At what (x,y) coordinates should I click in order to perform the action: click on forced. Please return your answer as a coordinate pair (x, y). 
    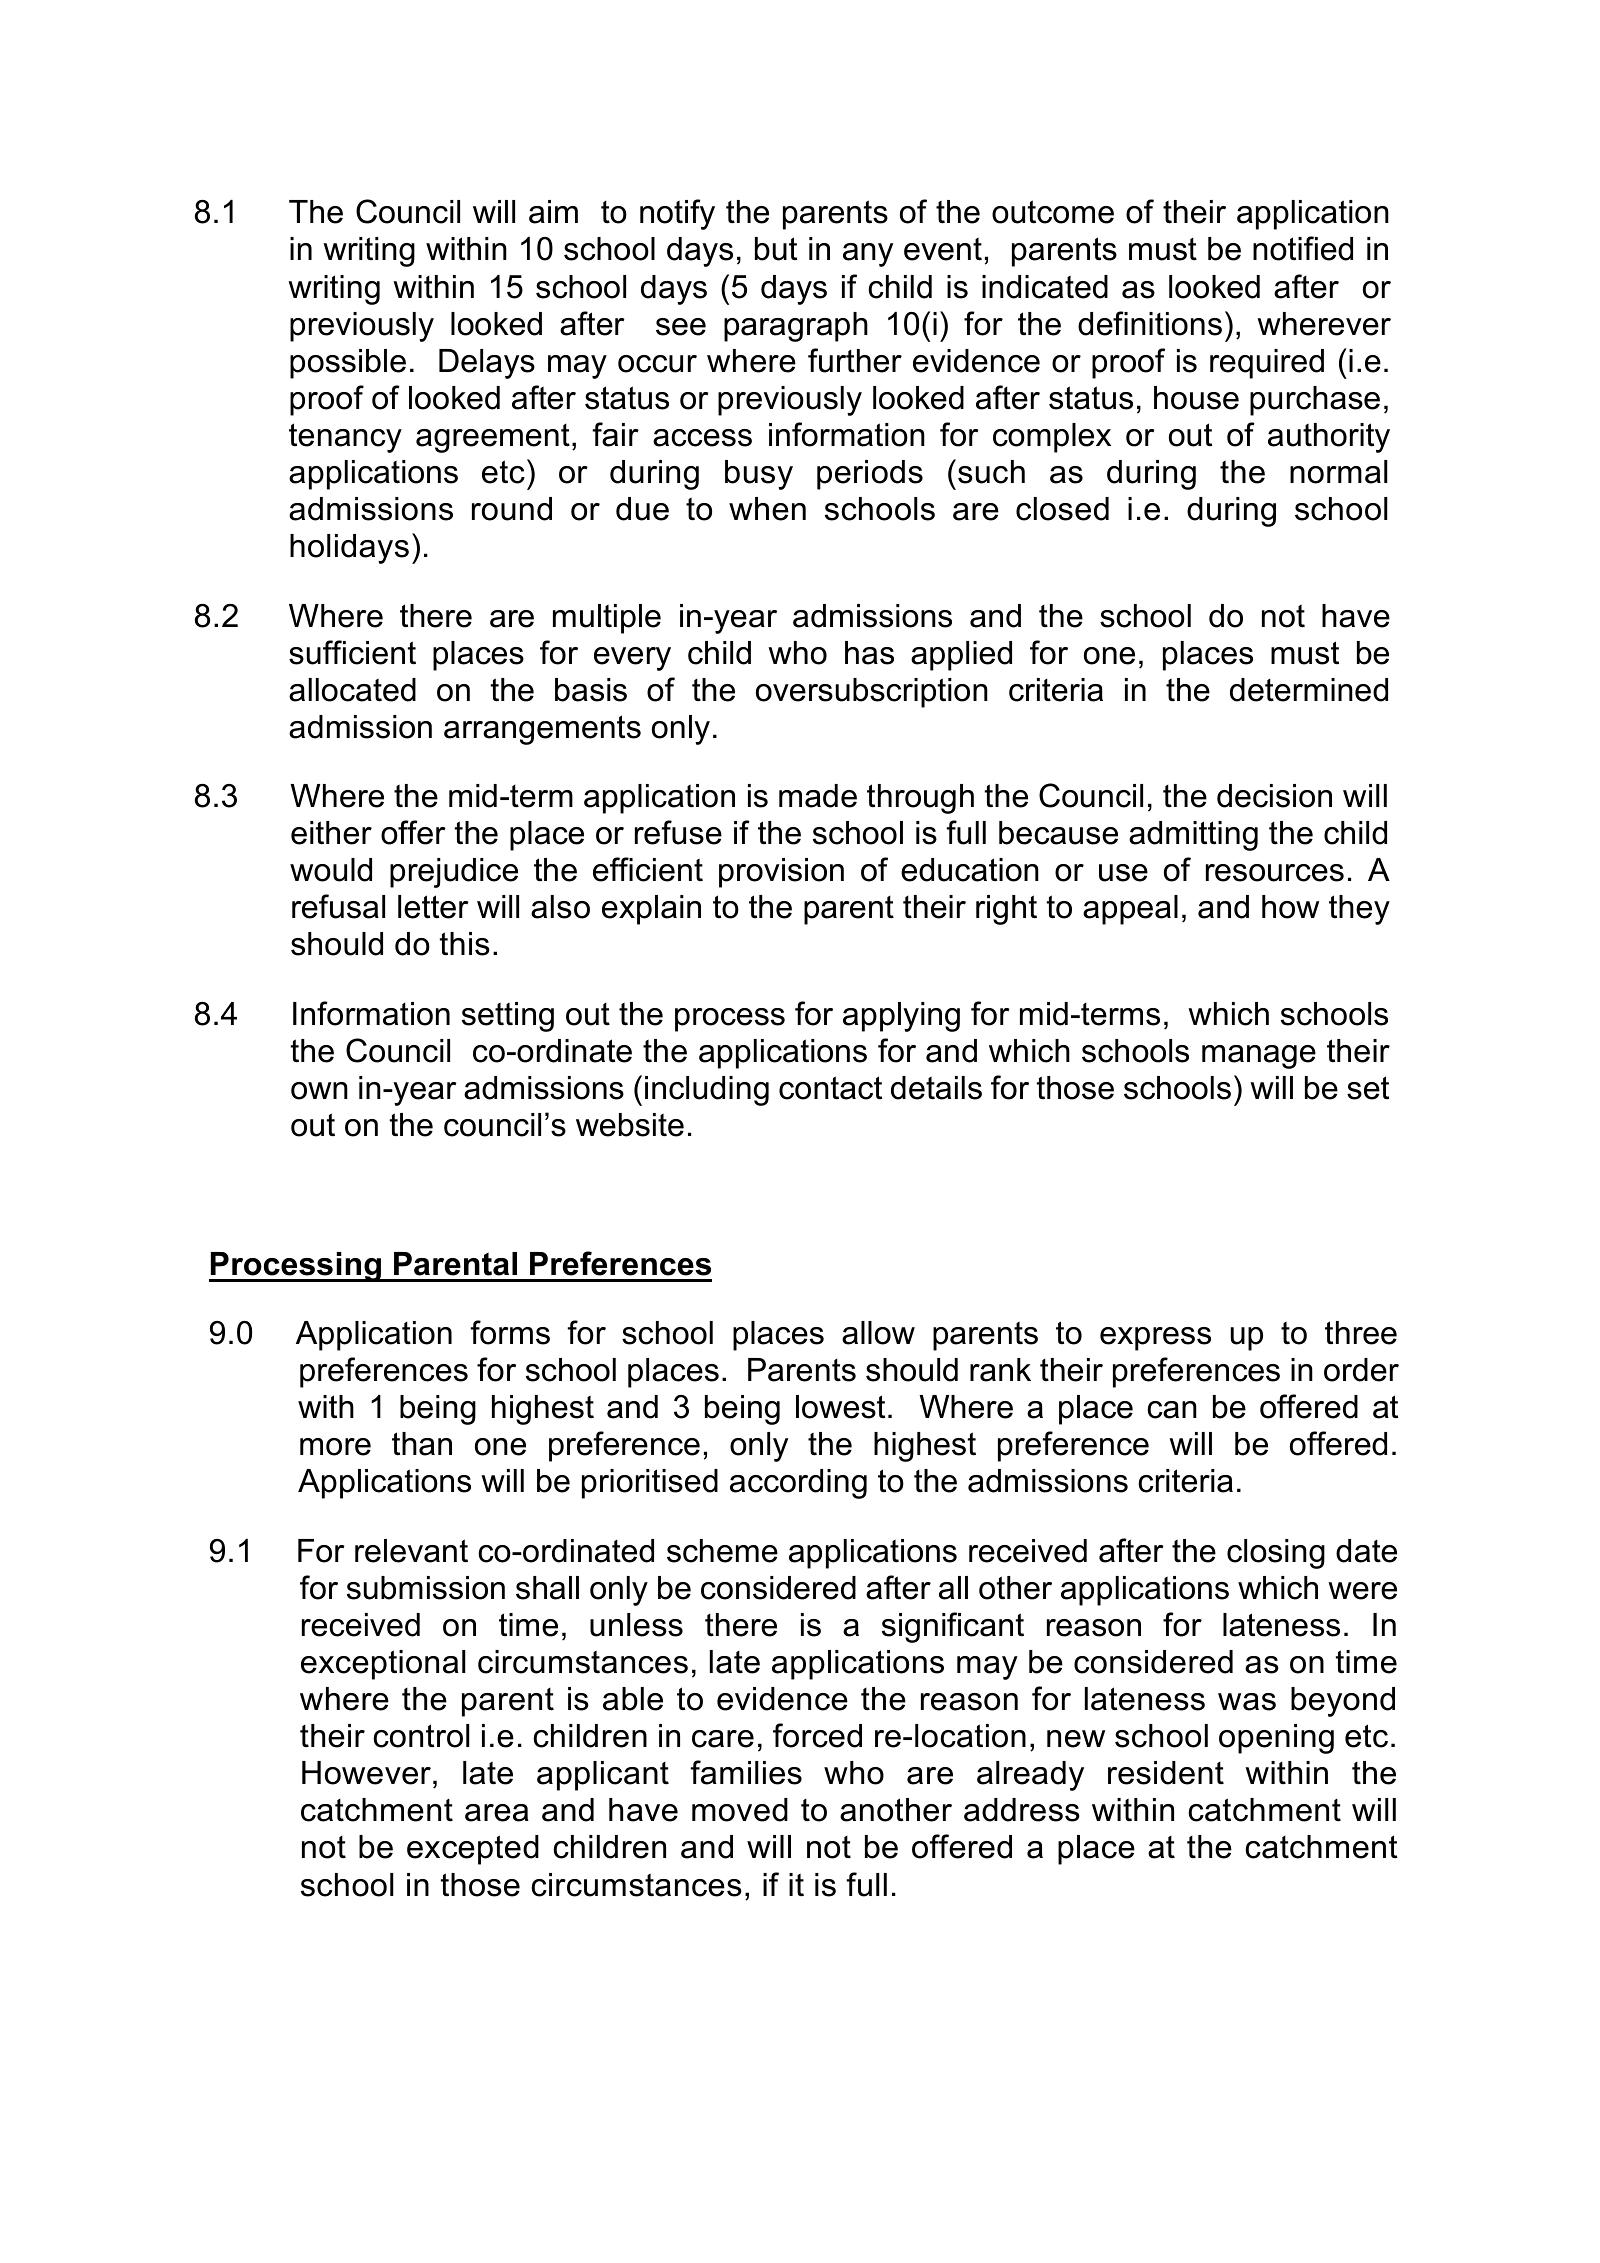
    Looking at the image, I should click on (817, 1735).
